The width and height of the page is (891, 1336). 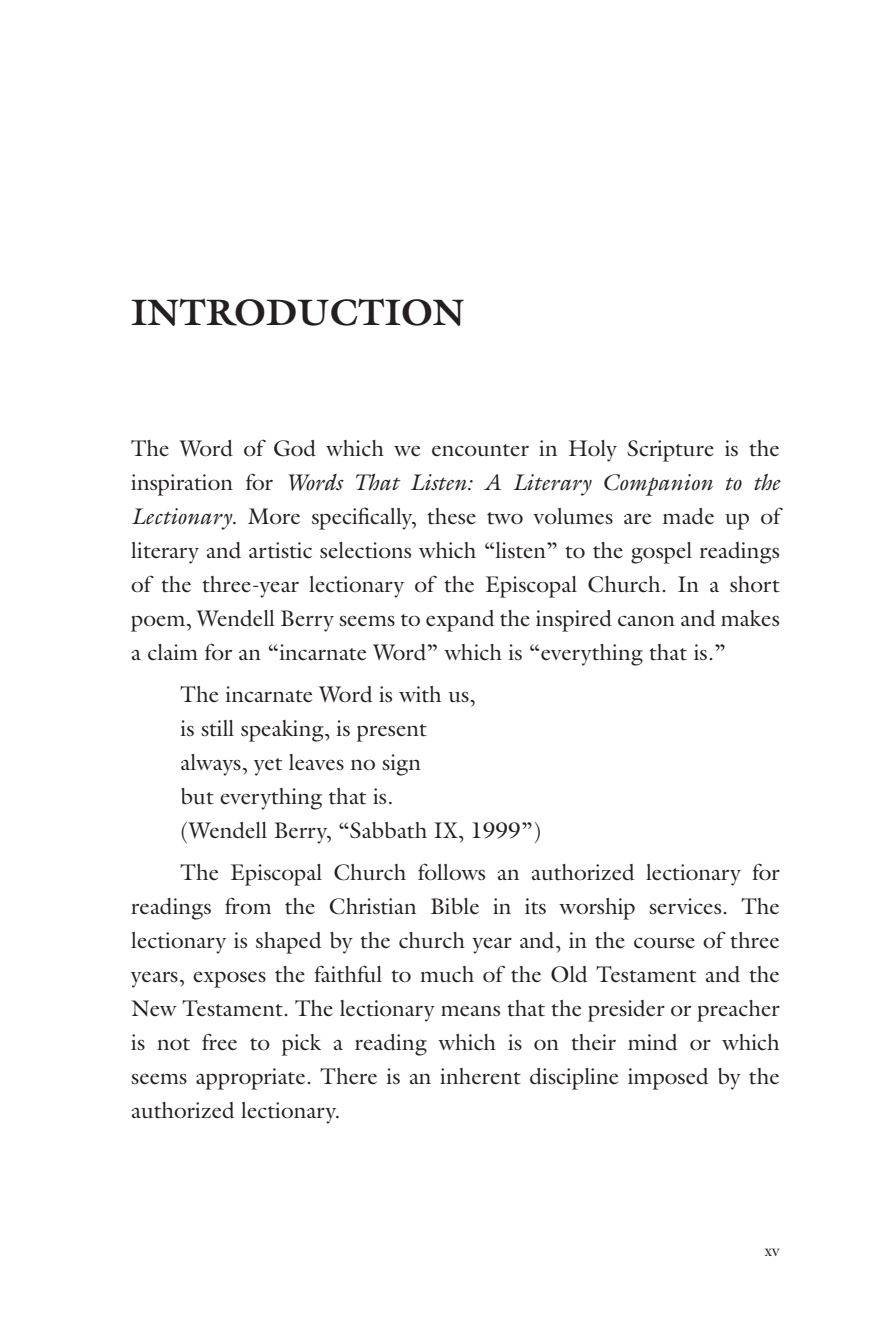 What do you see at coordinates (653, 1042) in the page?
I see `mind` at bounding box center [653, 1042].
